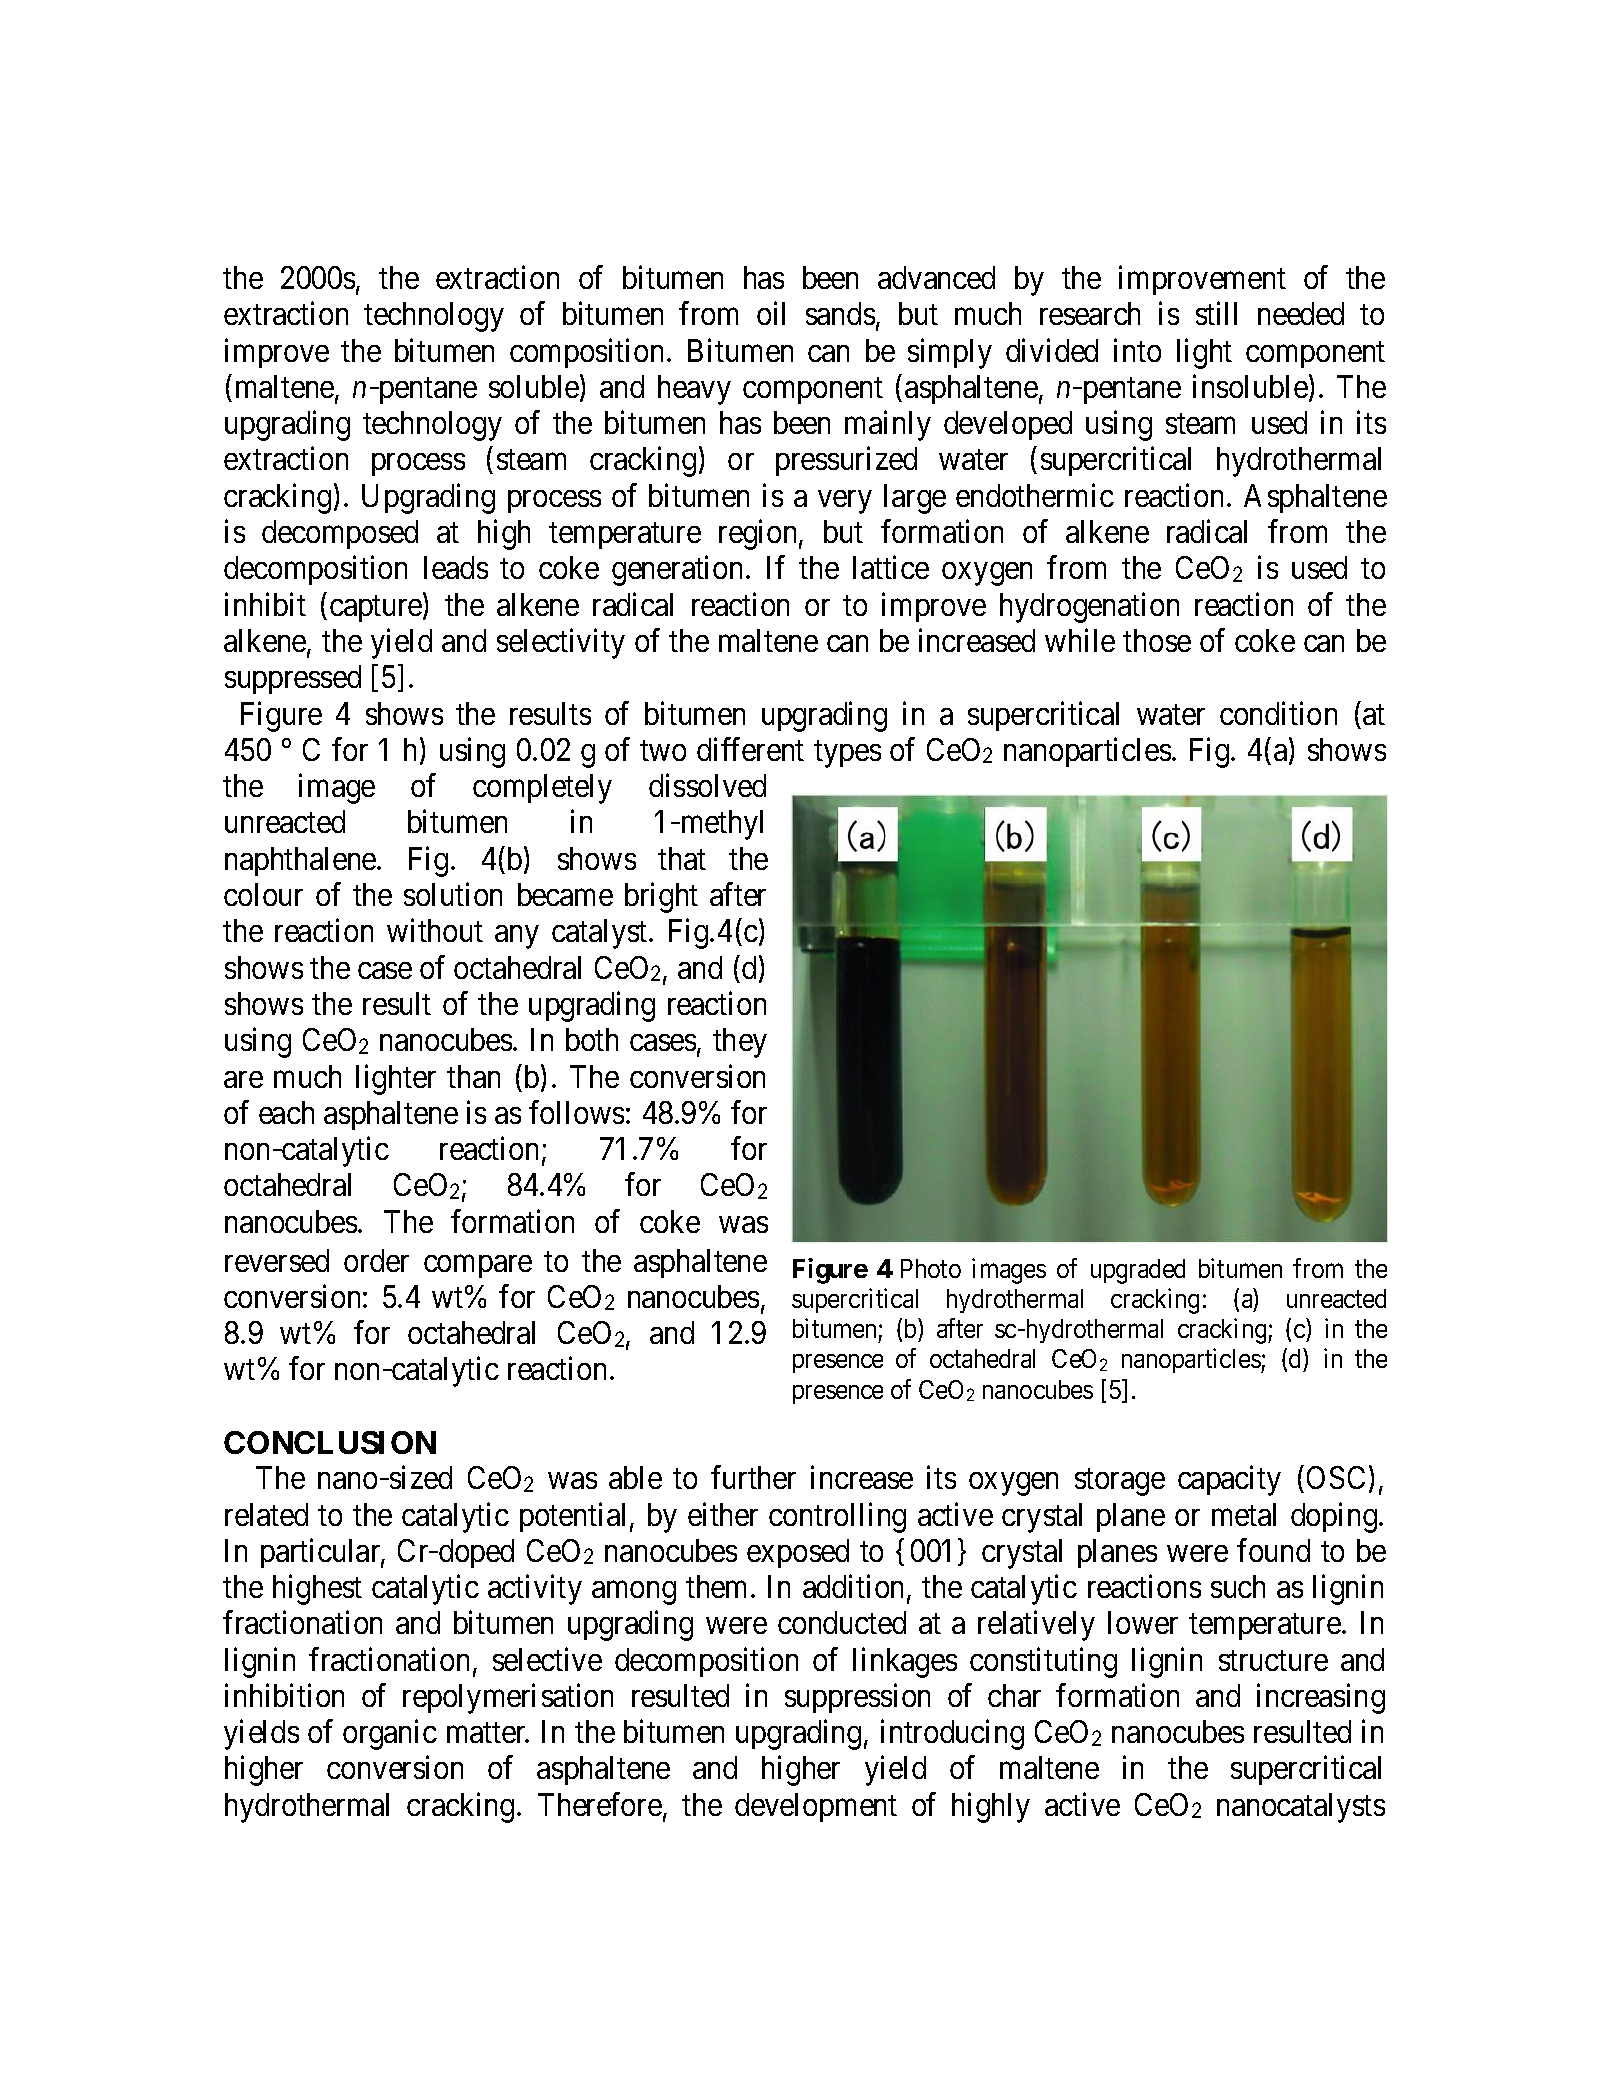  I want to click on oil, so click(771, 313).
